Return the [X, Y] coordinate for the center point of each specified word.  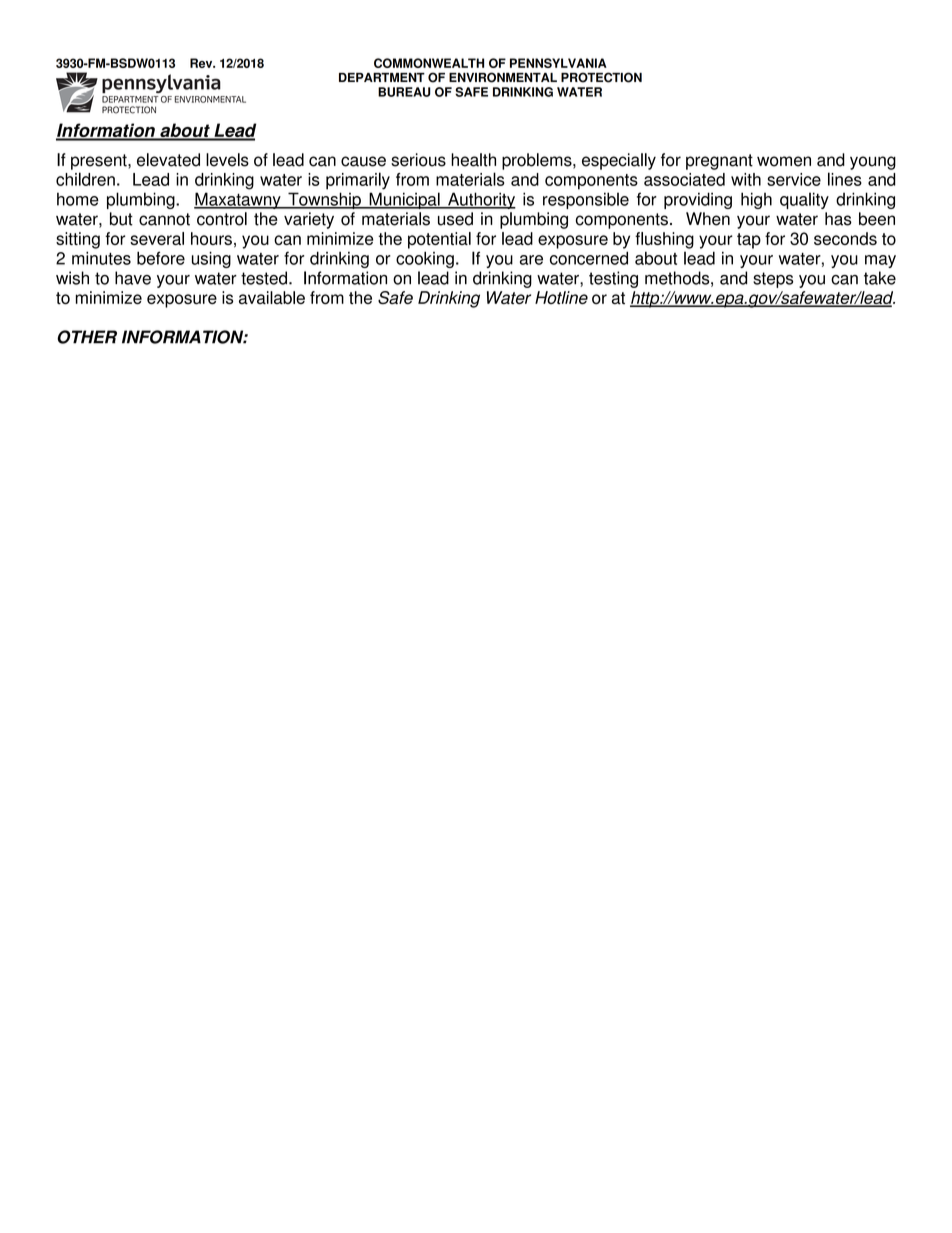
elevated [168, 160]
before [161, 258]
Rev [202, 63]
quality [804, 200]
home [78, 199]
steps [773, 280]
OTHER [87, 337]
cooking [425, 259]
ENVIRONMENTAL [503, 77]
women [784, 161]
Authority [481, 200]
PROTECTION [601, 77]
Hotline [561, 297]
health [473, 160]
